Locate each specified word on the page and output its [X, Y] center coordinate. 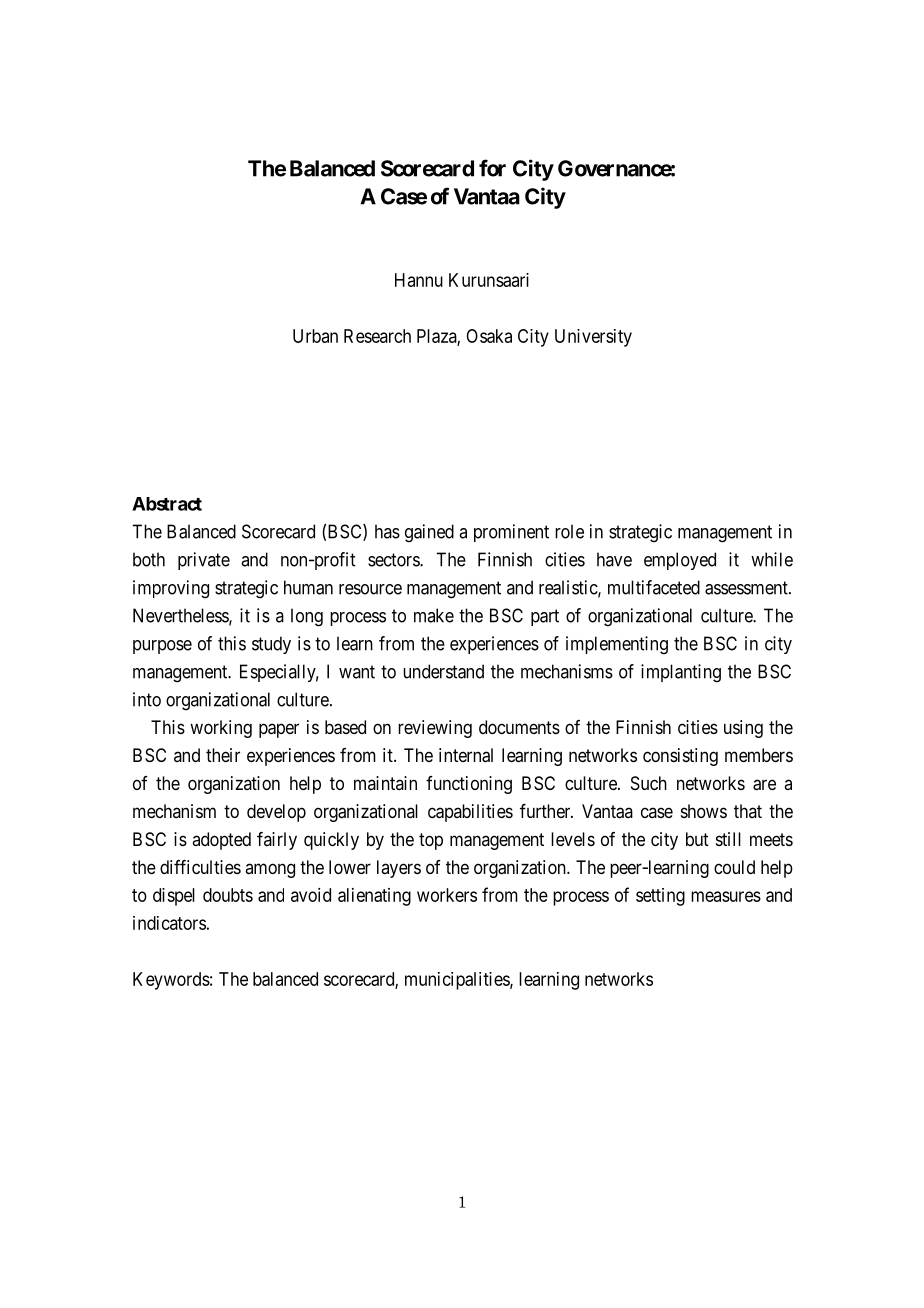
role [569, 531]
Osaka [489, 336]
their [223, 755]
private [204, 561]
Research [377, 336]
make [434, 615]
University [593, 338]
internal [466, 755]
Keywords [171, 981]
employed [680, 561]
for [492, 168]
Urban [315, 336]
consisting [680, 757]
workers [447, 895]
